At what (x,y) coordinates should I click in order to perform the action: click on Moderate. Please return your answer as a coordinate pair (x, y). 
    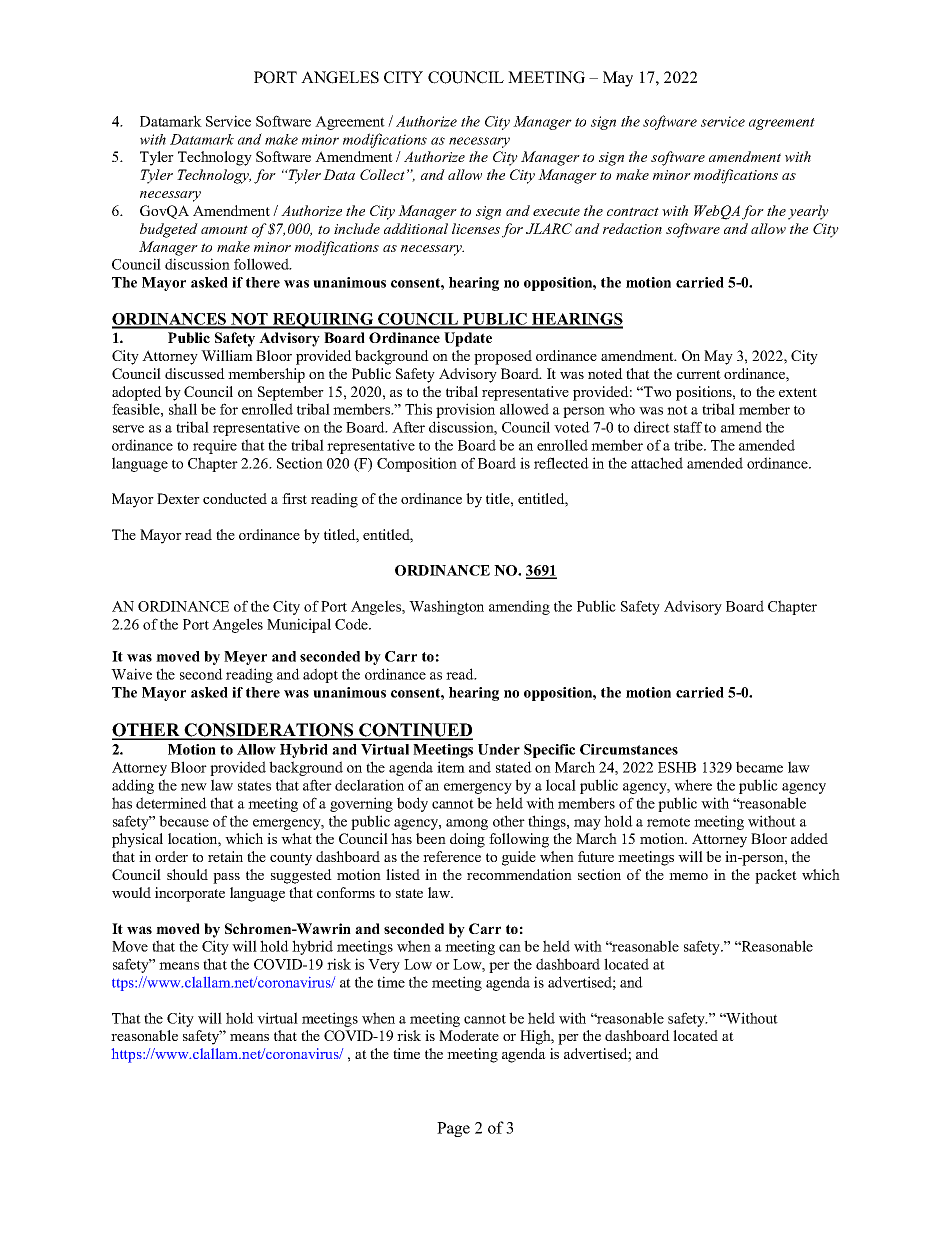
    Looking at the image, I should click on (469, 1035).
